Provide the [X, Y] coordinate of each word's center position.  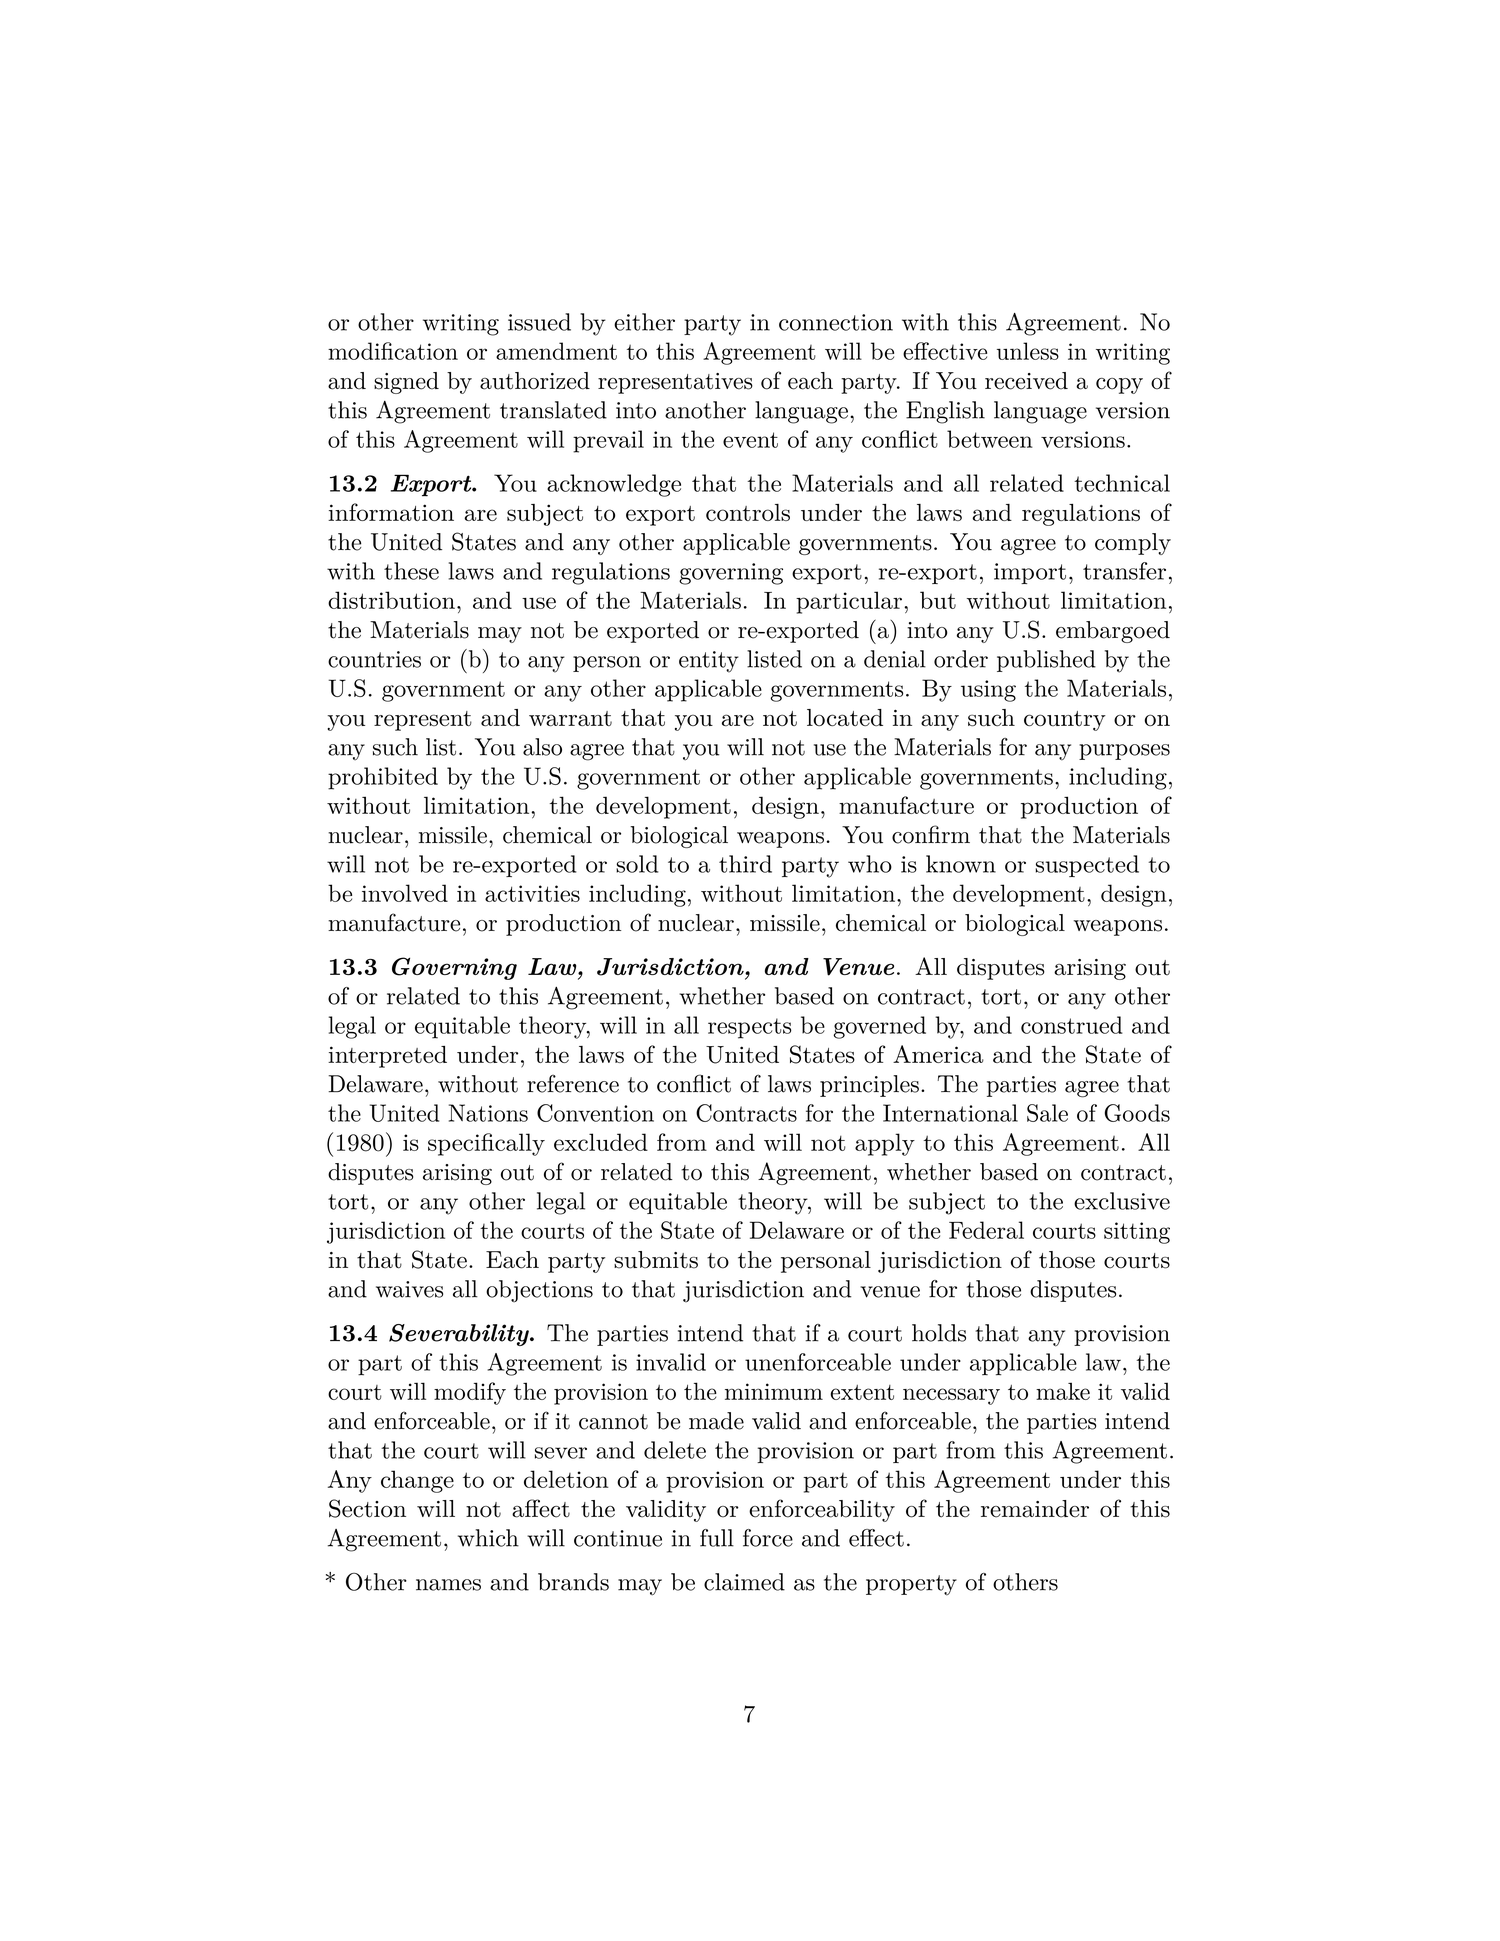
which [488, 1538]
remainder [1035, 1509]
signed [406, 383]
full [717, 1538]
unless [1028, 351]
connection [836, 322]
